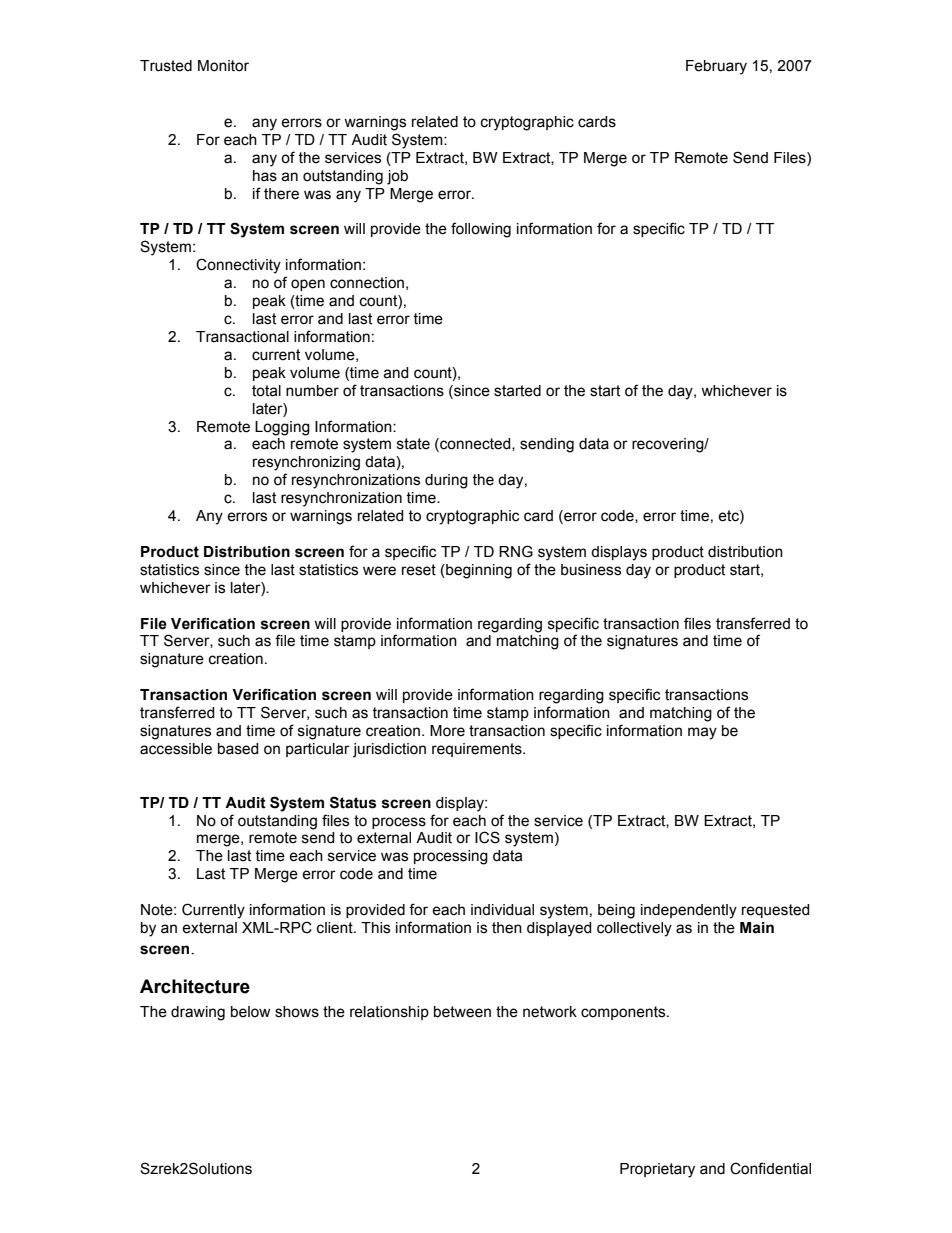 Image resolution: width=952 pixels, height=1233 pixels. What do you see at coordinates (591, 570) in the screenshot?
I see `business` at bounding box center [591, 570].
